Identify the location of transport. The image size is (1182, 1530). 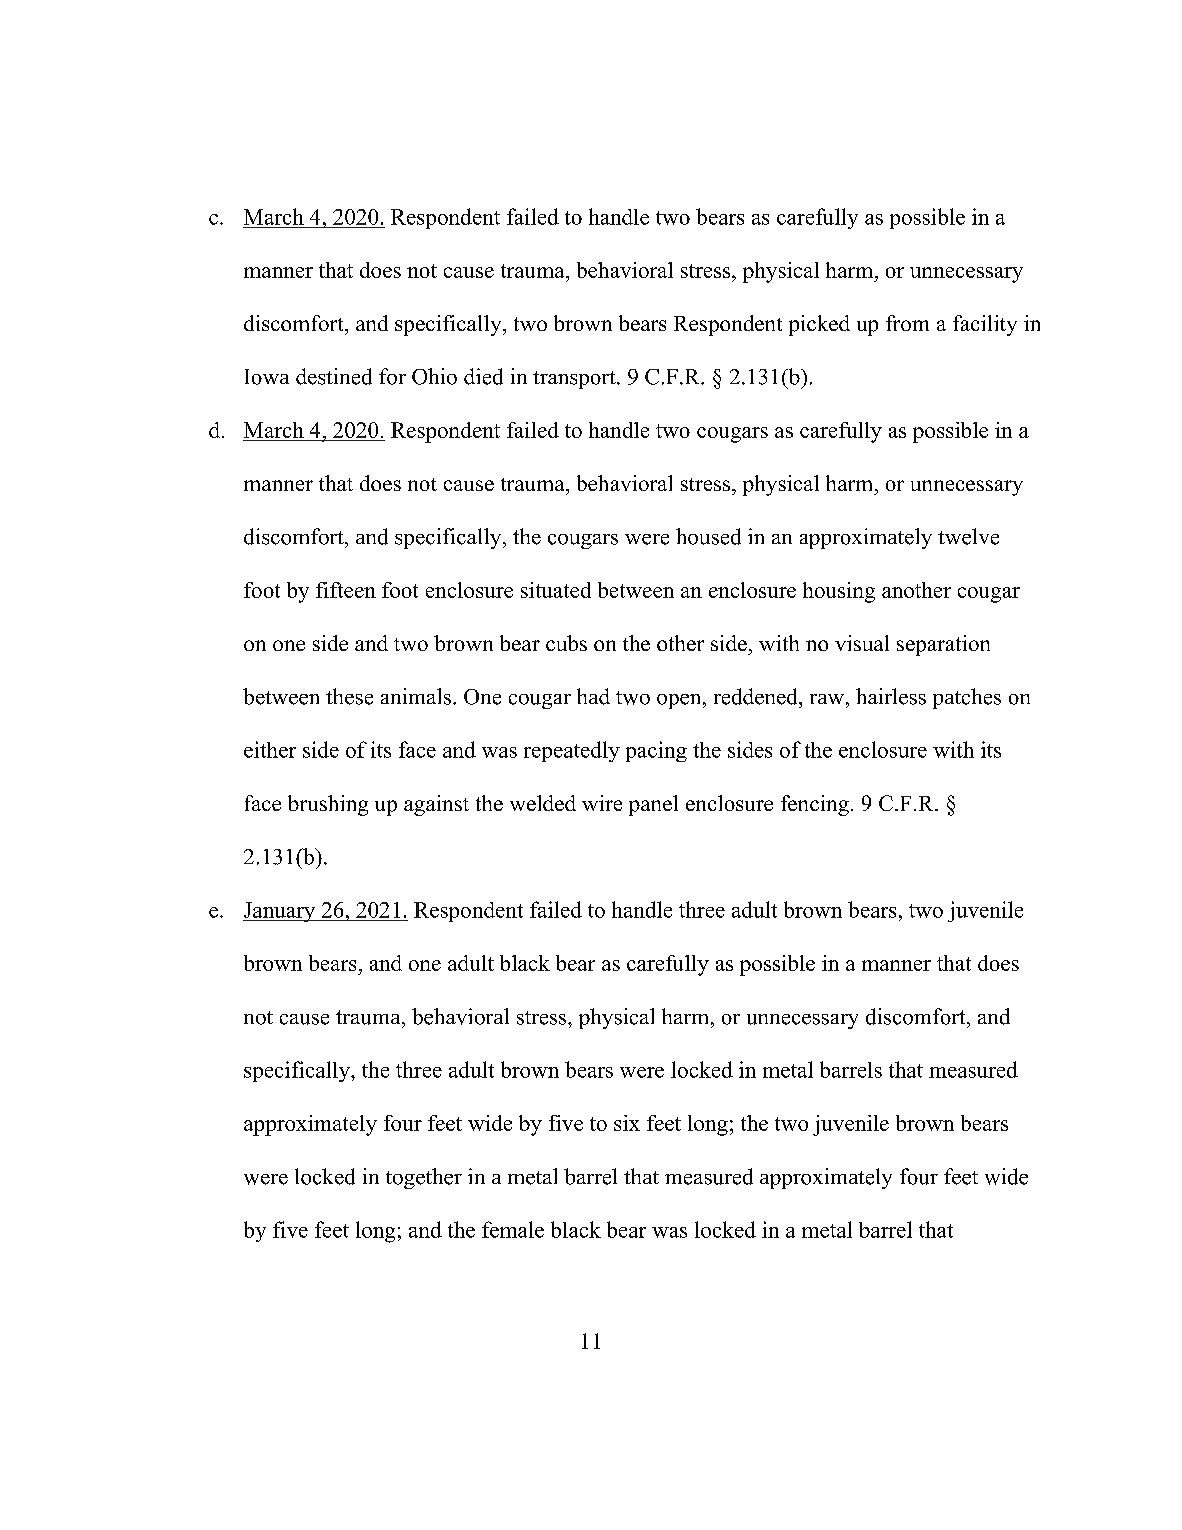
(575, 380).
